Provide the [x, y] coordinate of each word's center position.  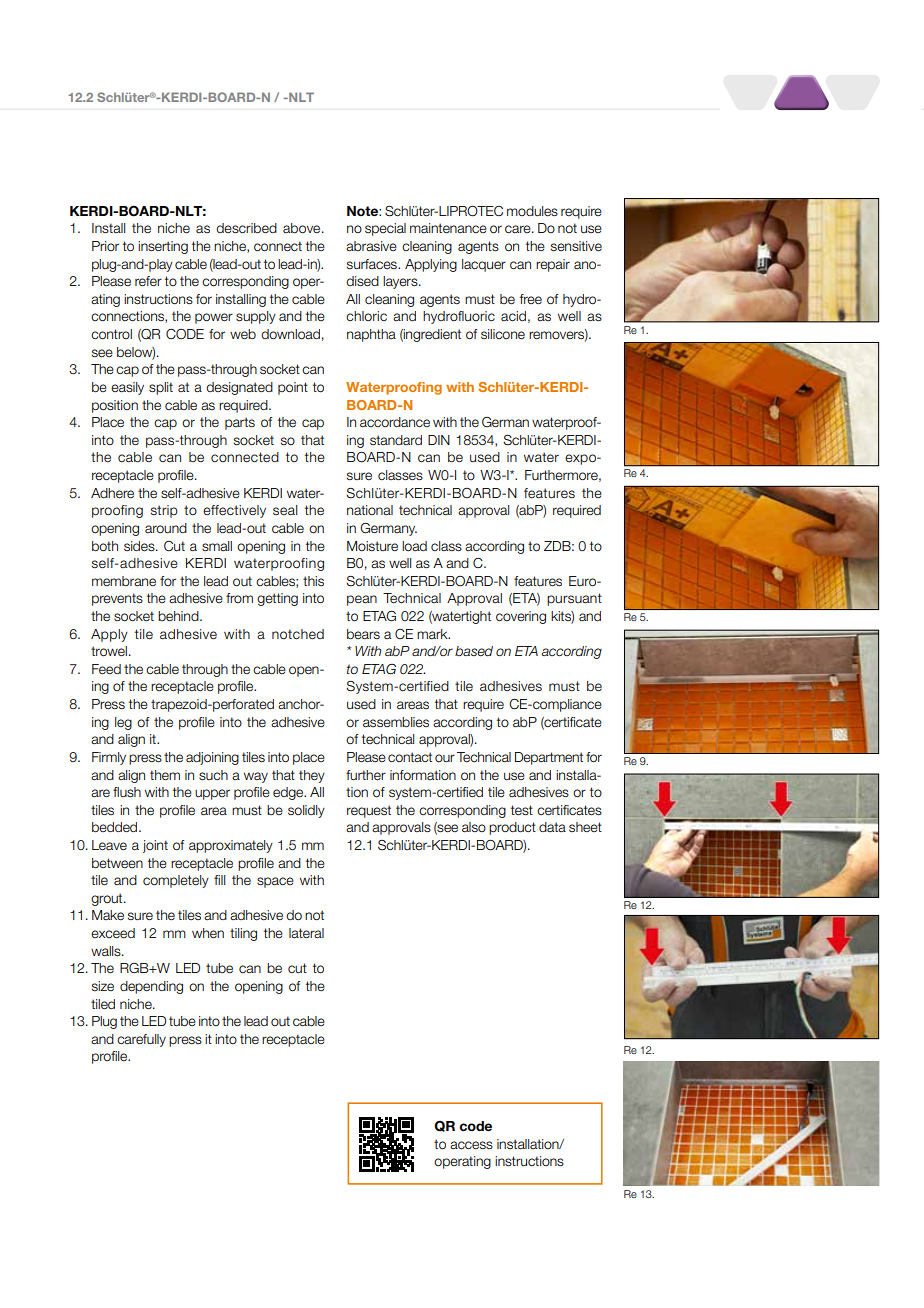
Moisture [372, 546]
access [471, 1145]
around [166, 528]
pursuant [574, 599]
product [512, 828]
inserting [163, 247]
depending [151, 987]
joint [155, 846]
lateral [306, 933]
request [369, 811]
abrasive [371, 246]
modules [532, 211]
